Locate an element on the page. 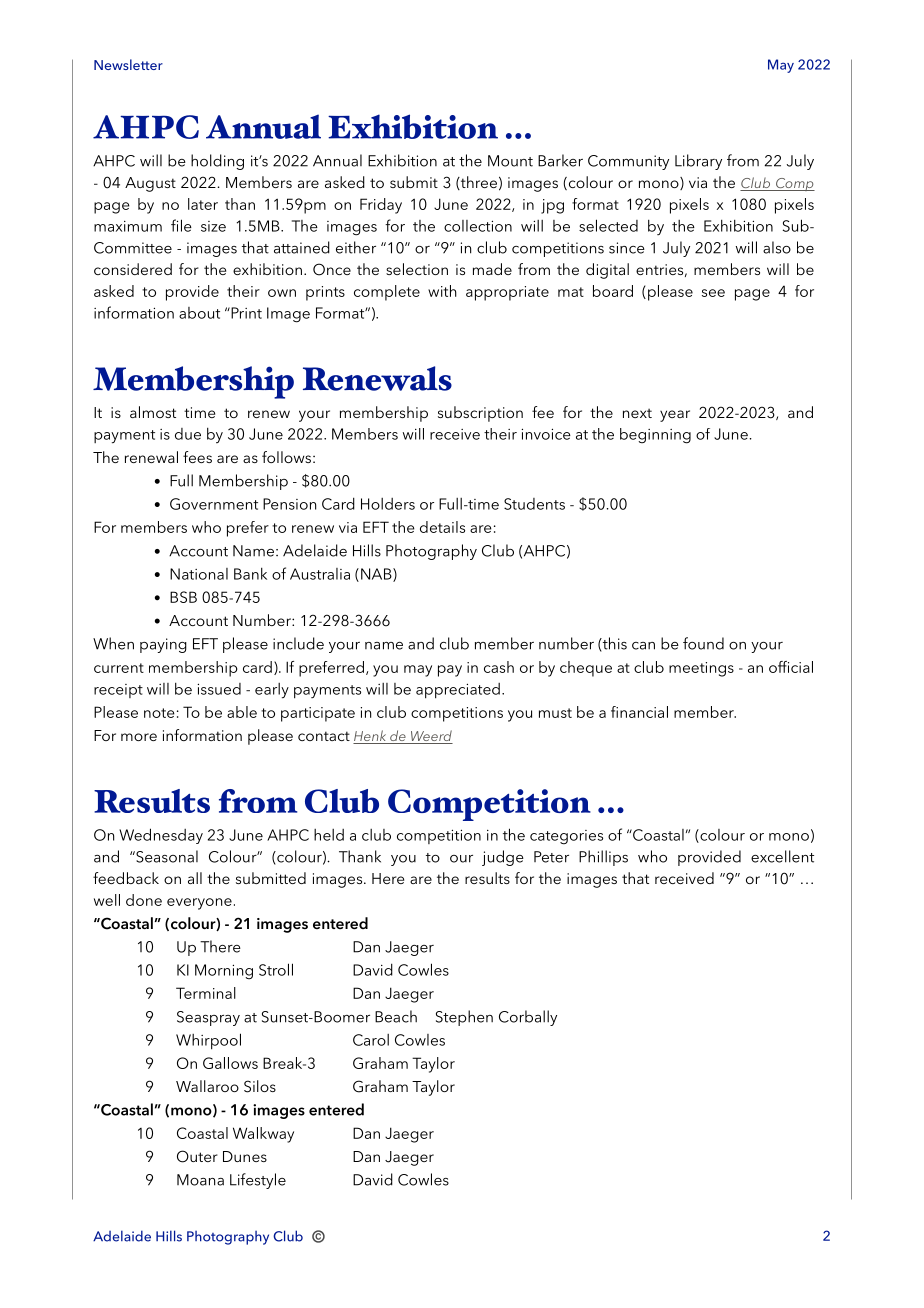  Mount is located at coordinates (510, 161).
